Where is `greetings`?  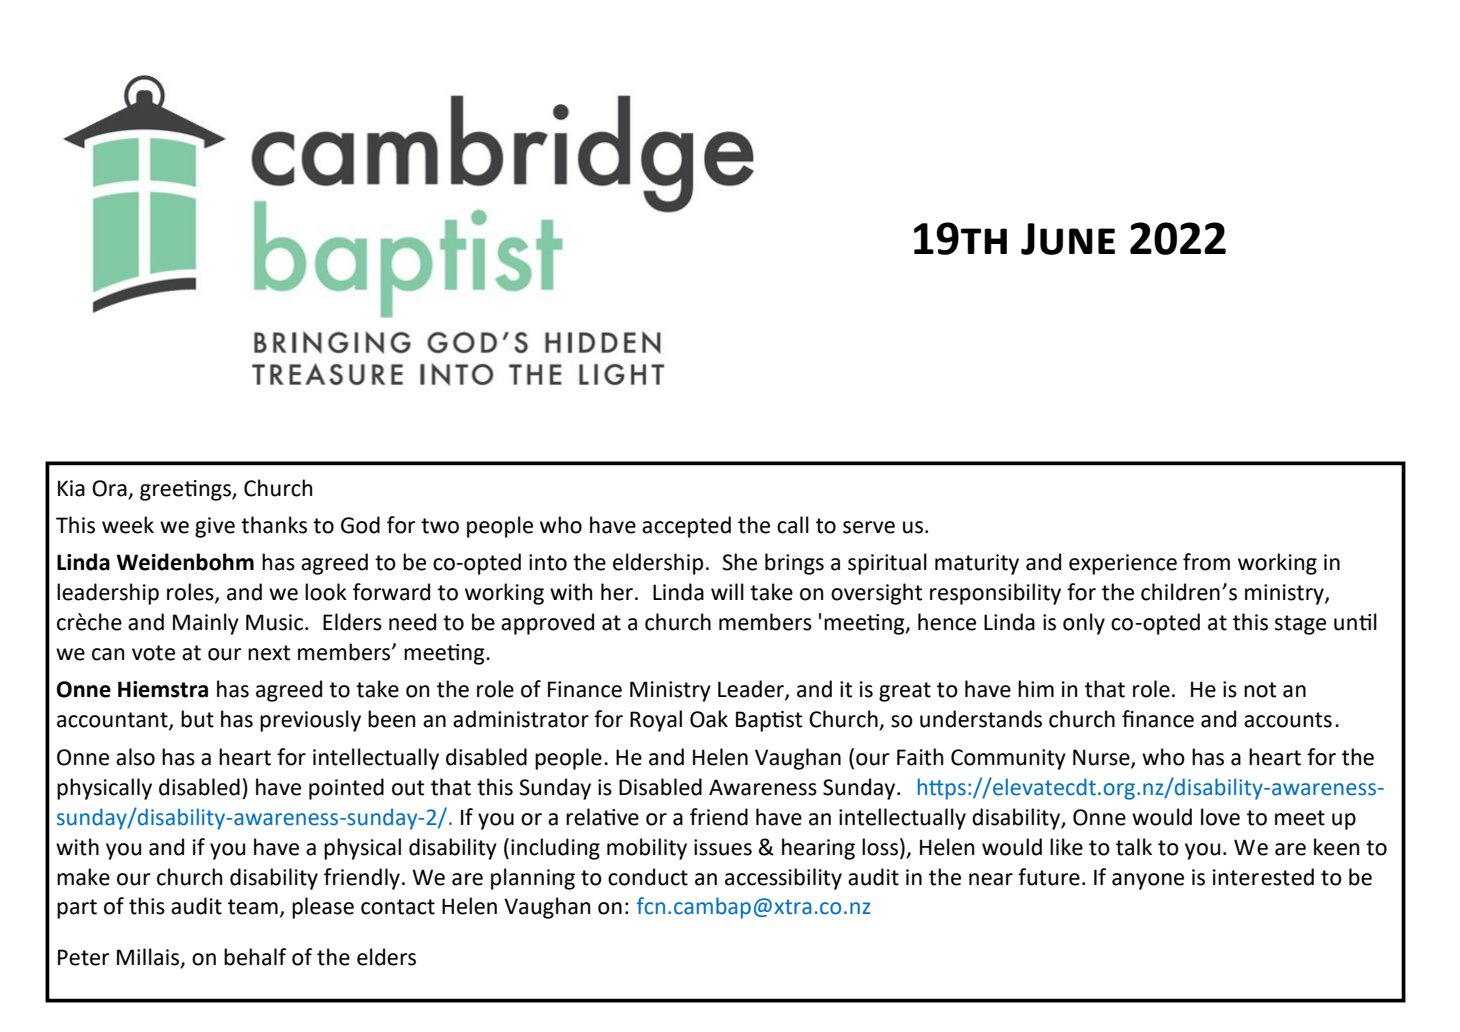 greetings is located at coordinates (186, 490).
